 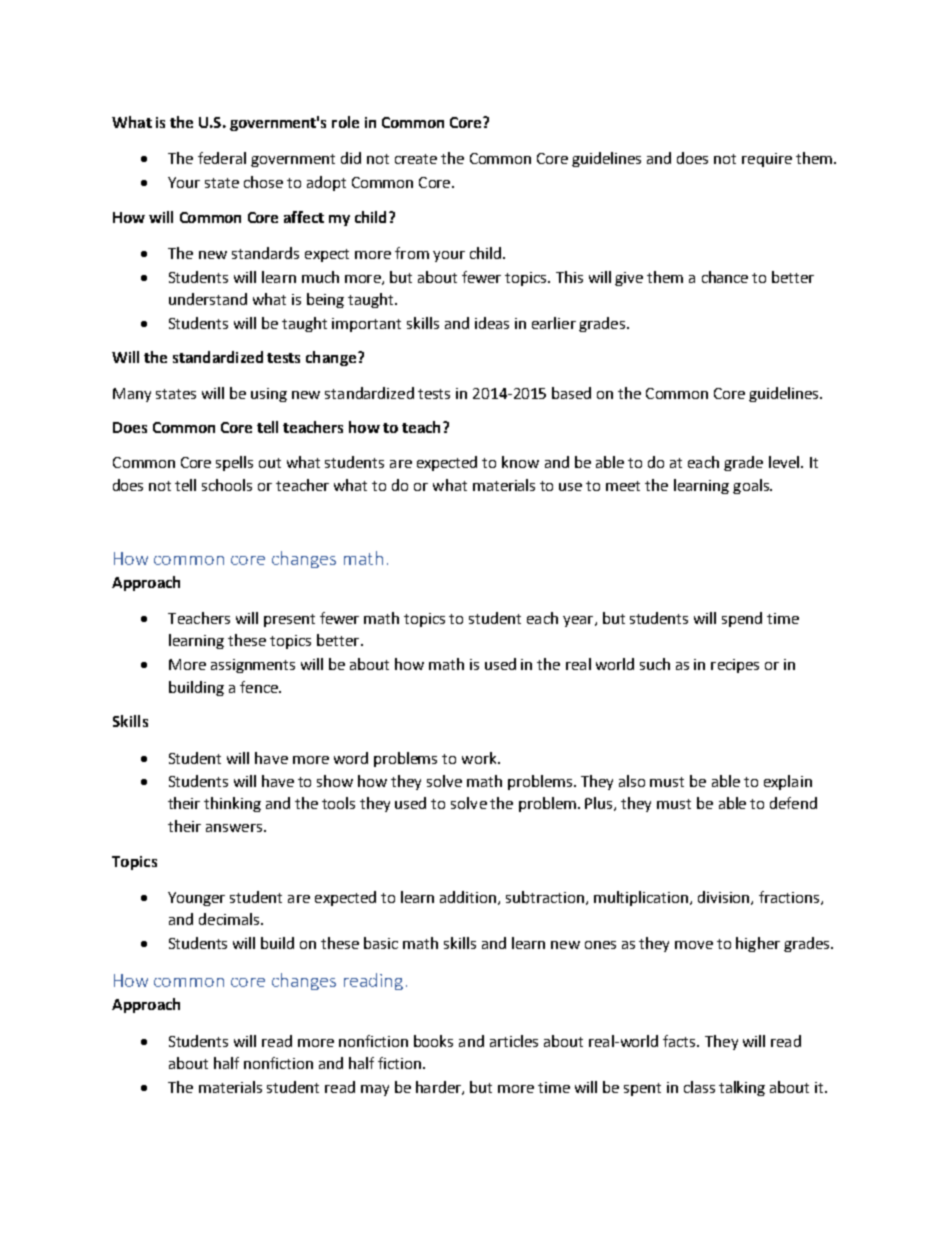 I want to click on recipes, so click(x=735, y=666).
